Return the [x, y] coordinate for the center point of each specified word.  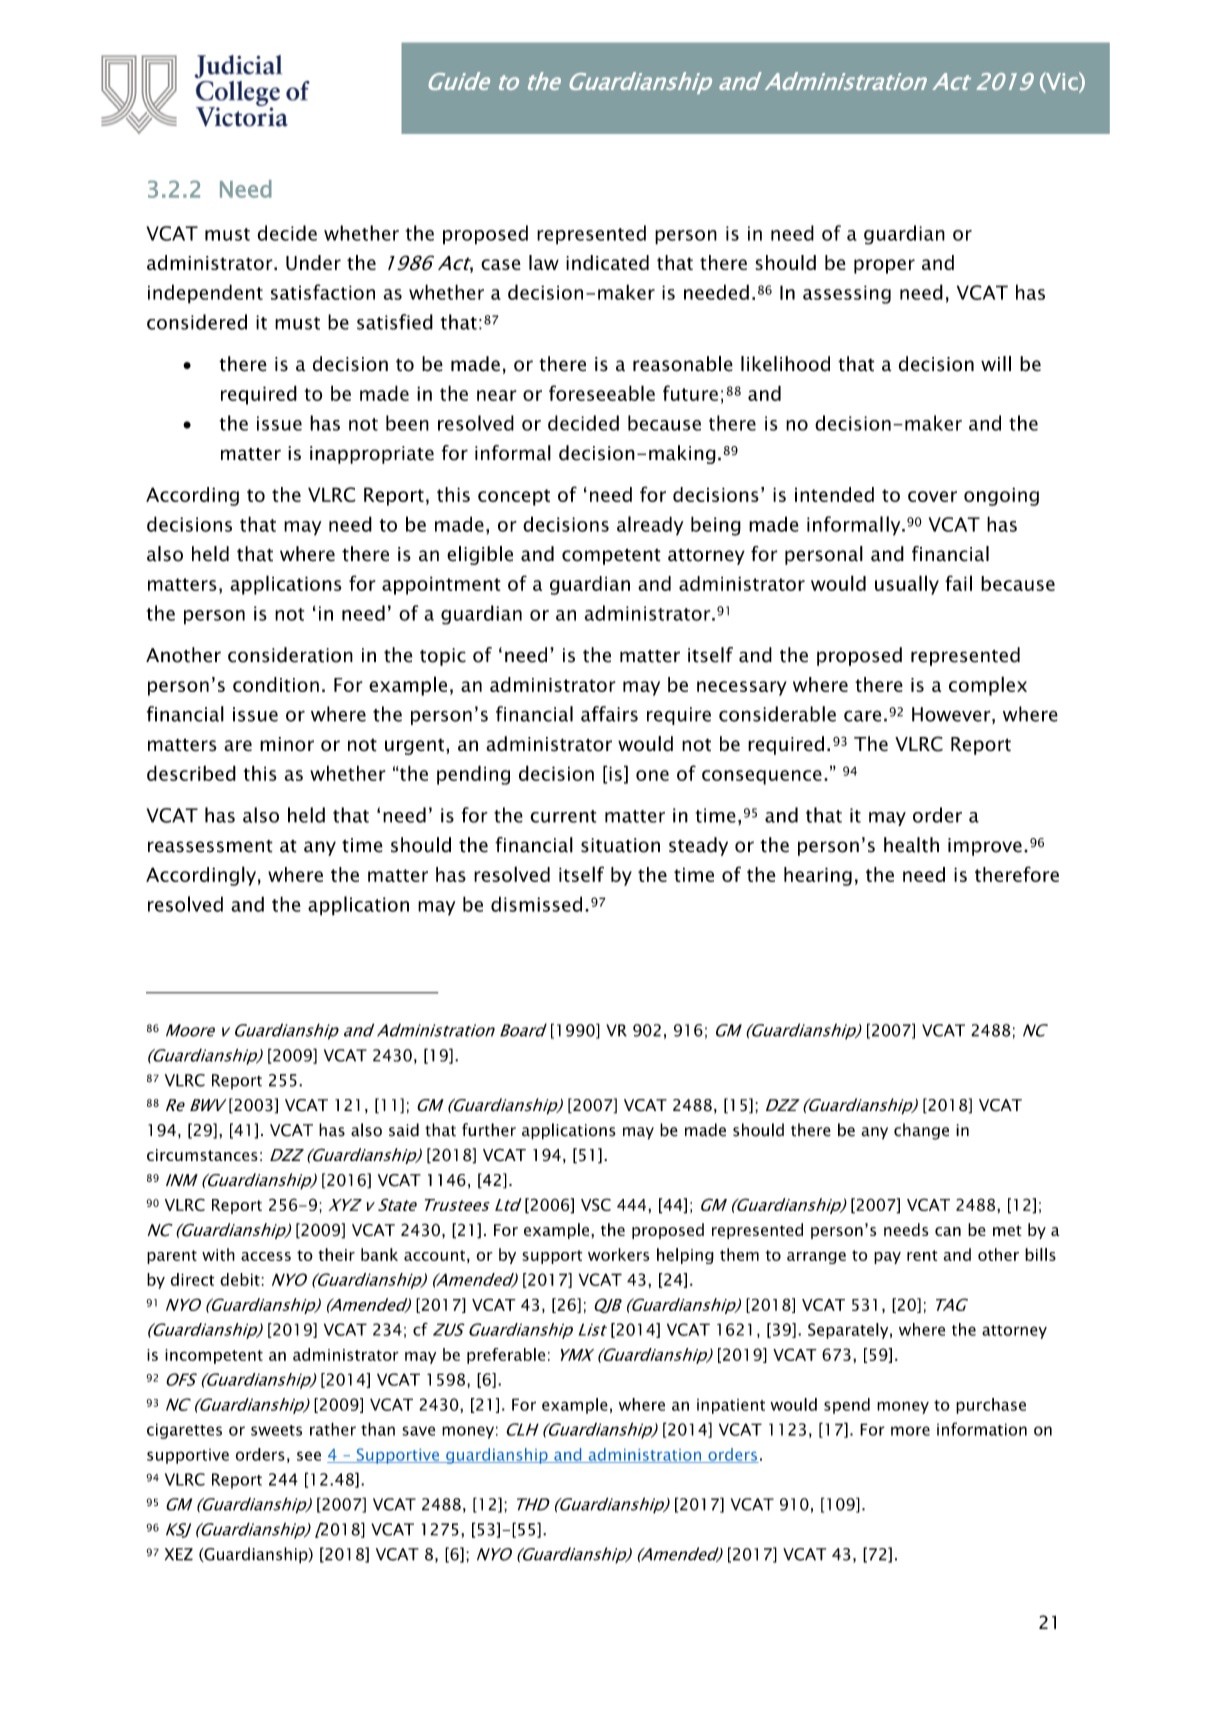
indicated [607, 262]
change [921, 1131]
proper [884, 266]
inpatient [731, 1406]
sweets [276, 1430]
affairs [609, 714]
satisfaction [323, 292]
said [404, 1130]
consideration [290, 655]
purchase [991, 1406]
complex [988, 686]
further [489, 1130]
